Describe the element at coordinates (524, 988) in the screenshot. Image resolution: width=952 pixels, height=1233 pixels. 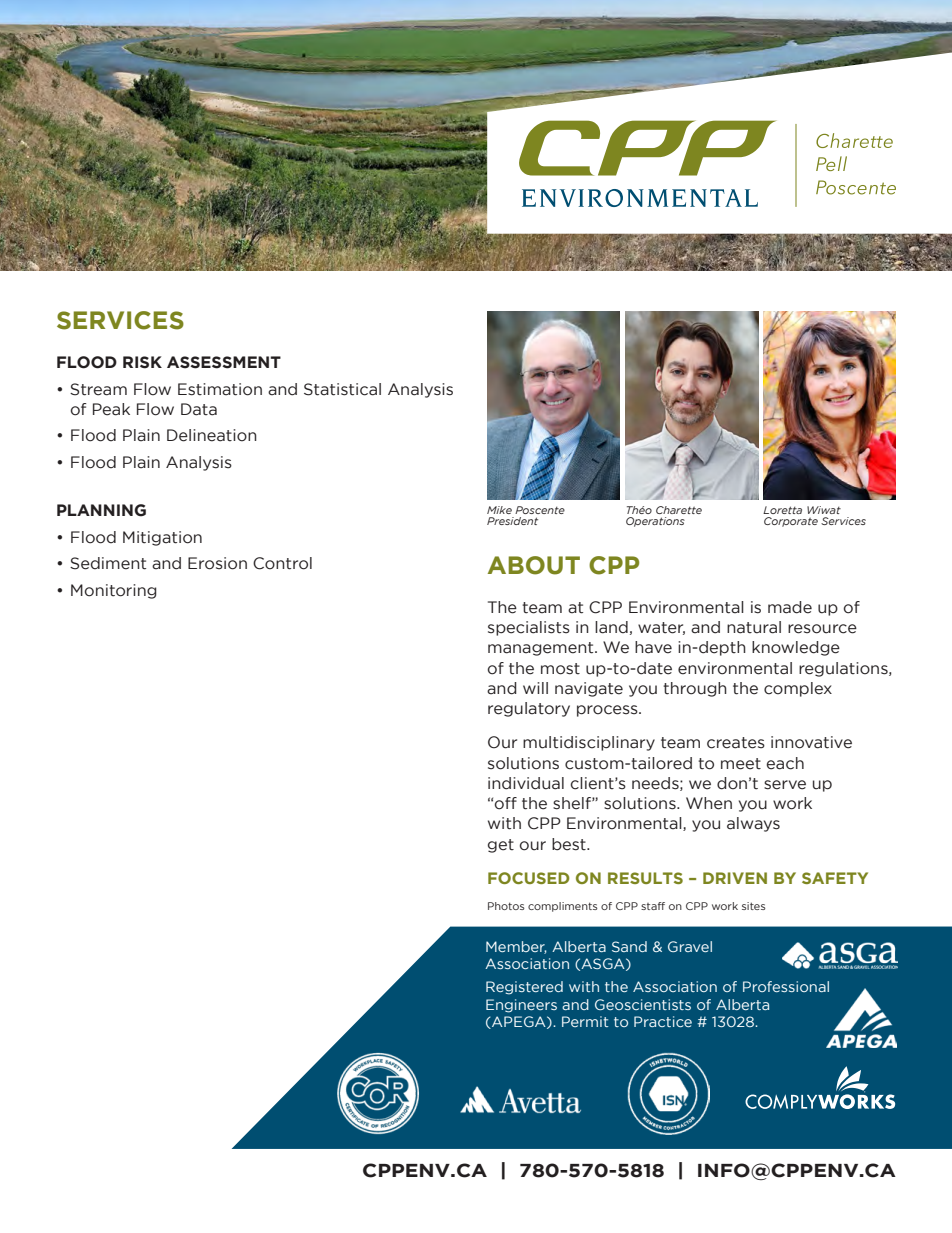
I see `Registered` at that location.
